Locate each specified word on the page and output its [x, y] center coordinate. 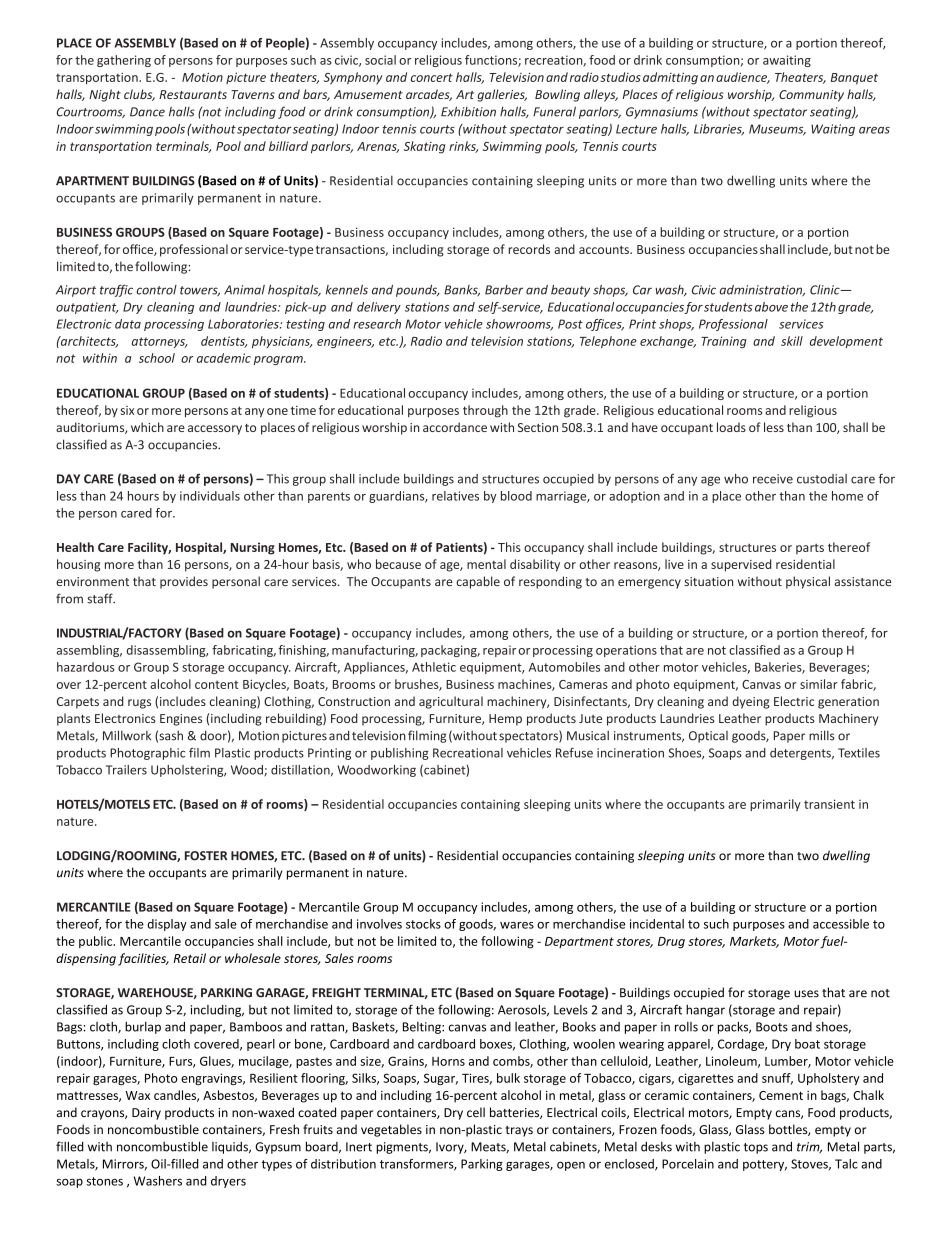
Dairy [146, 1114]
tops [756, 1148]
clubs [139, 95]
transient [829, 804]
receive [773, 479]
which [147, 427]
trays [519, 1131]
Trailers [126, 770]
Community [811, 96]
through [485, 411]
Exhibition [468, 111]
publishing [399, 754]
